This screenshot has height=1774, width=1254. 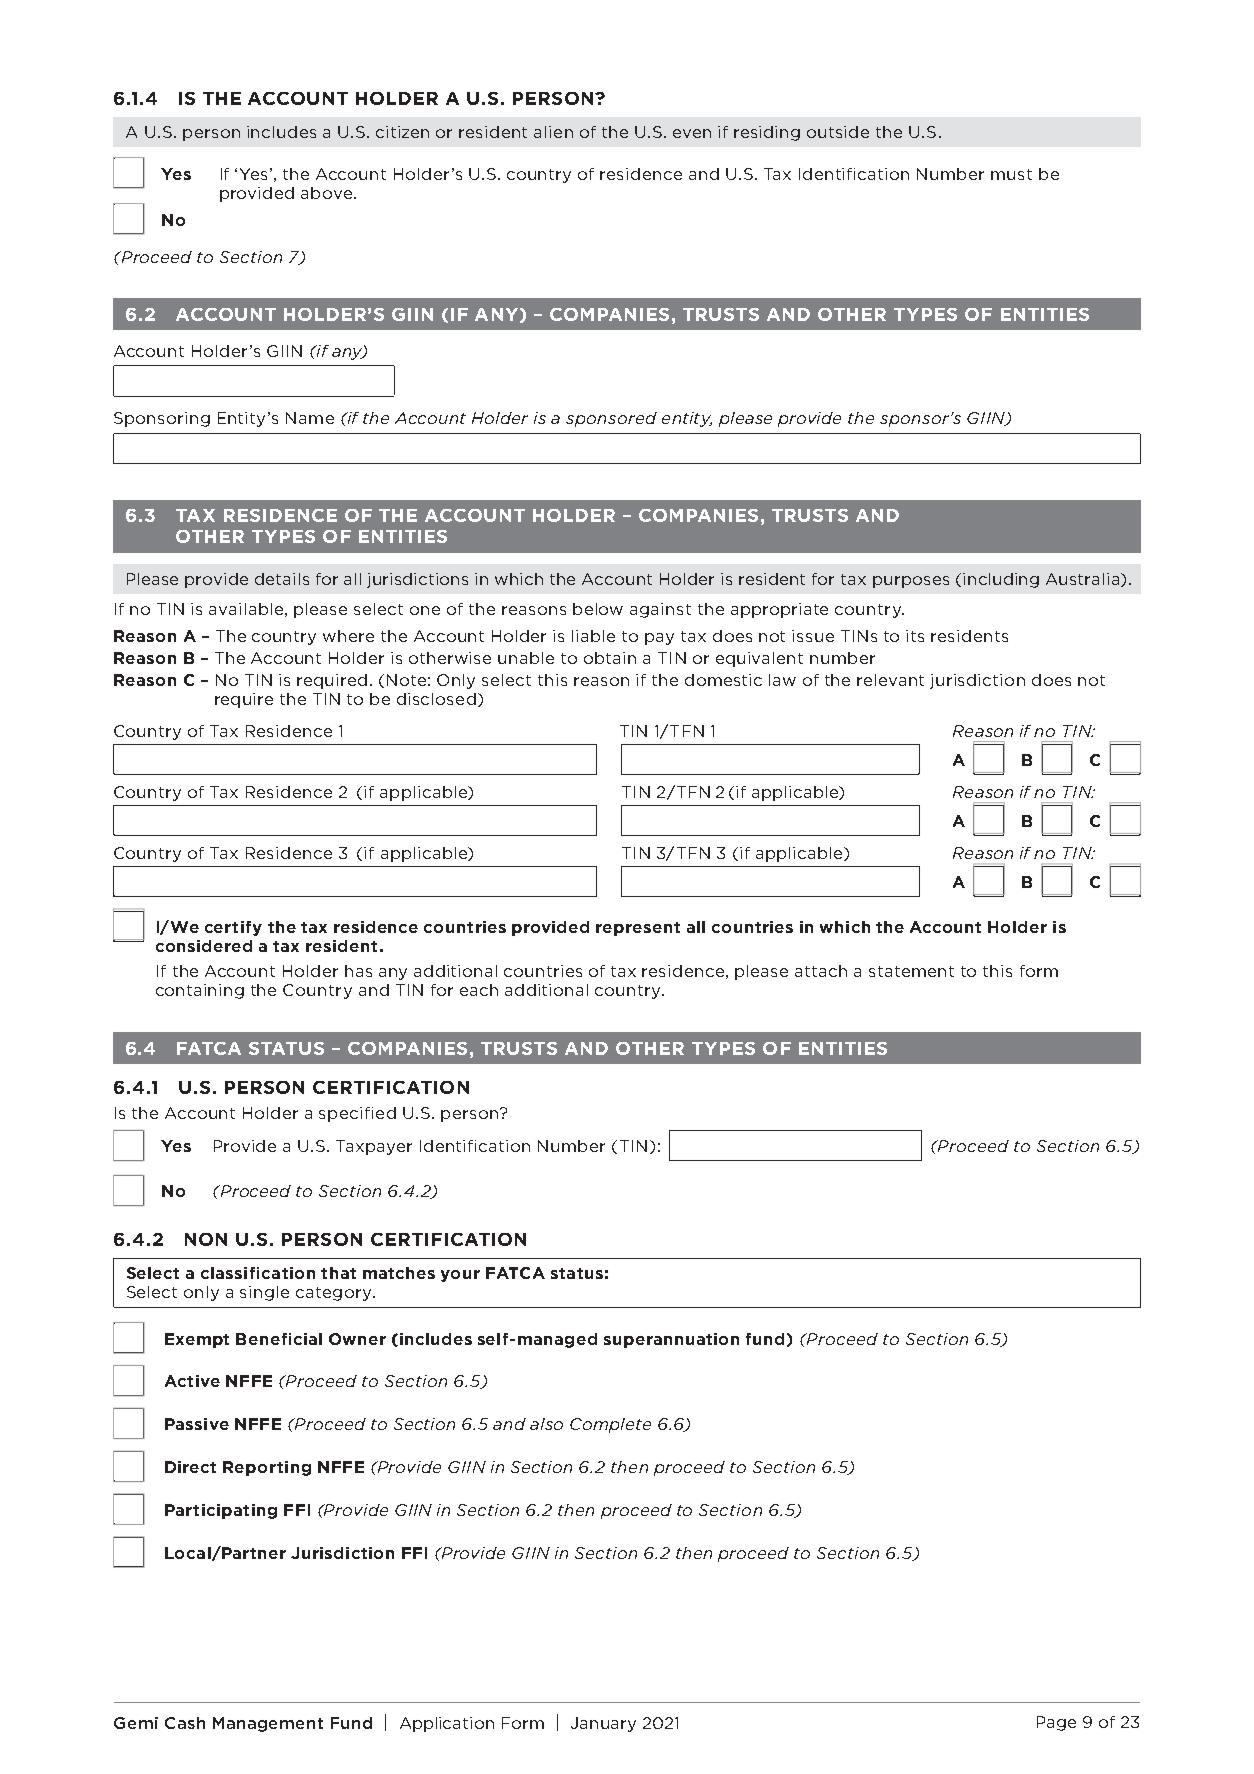 What do you see at coordinates (326, 193) in the screenshot?
I see `above` at bounding box center [326, 193].
